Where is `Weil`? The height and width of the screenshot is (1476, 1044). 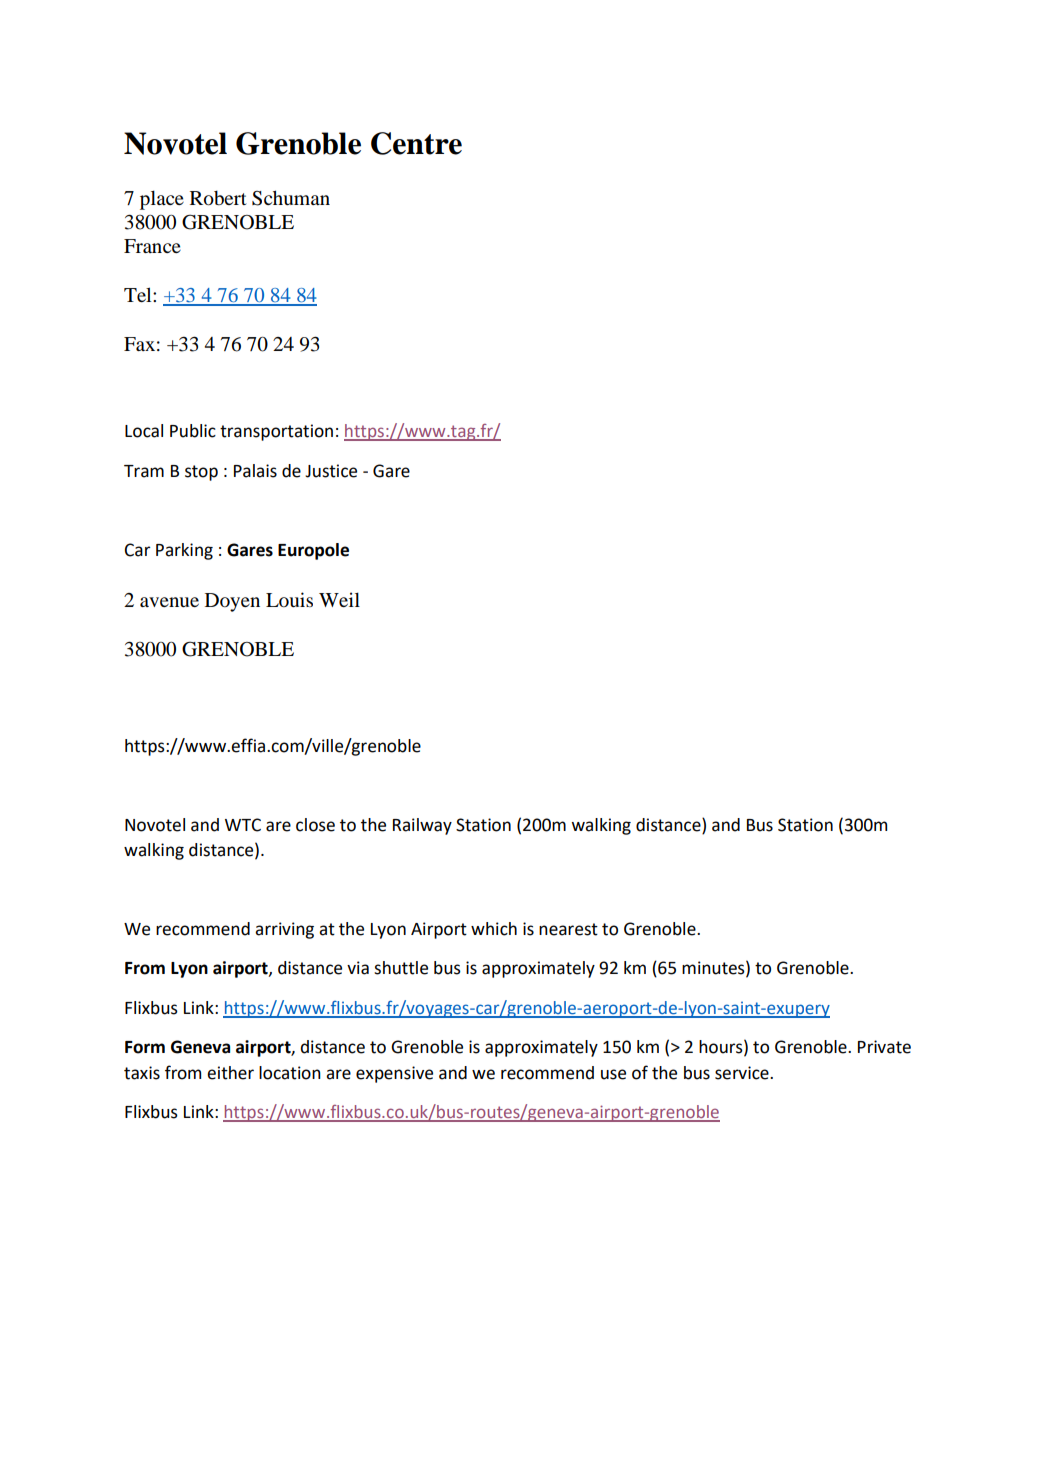 Weil is located at coordinates (339, 599).
